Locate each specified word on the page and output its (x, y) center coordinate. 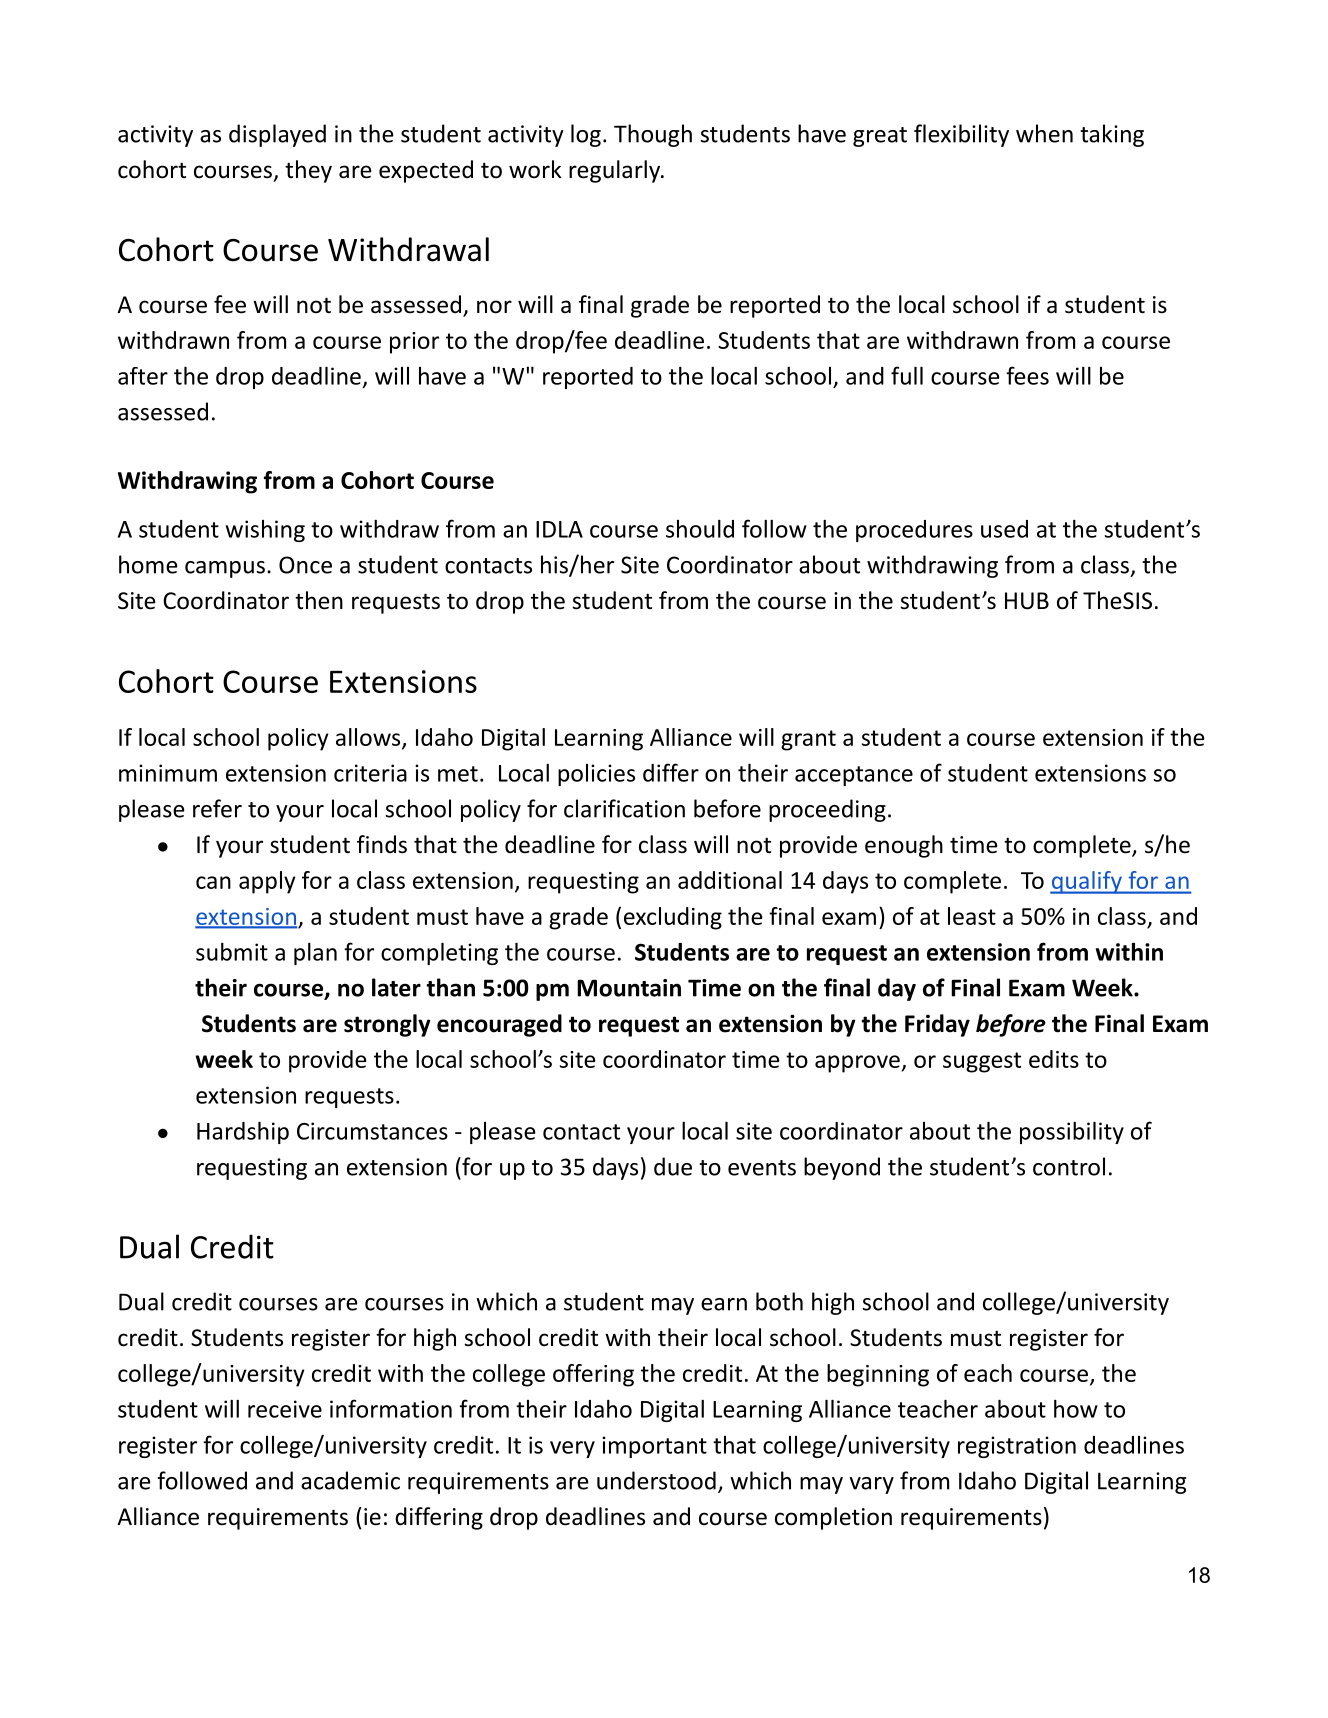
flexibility (961, 135)
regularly (616, 171)
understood (656, 1480)
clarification (624, 808)
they (308, 171)
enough (904, 846)
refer (217, 808)
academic (350, 1480)
